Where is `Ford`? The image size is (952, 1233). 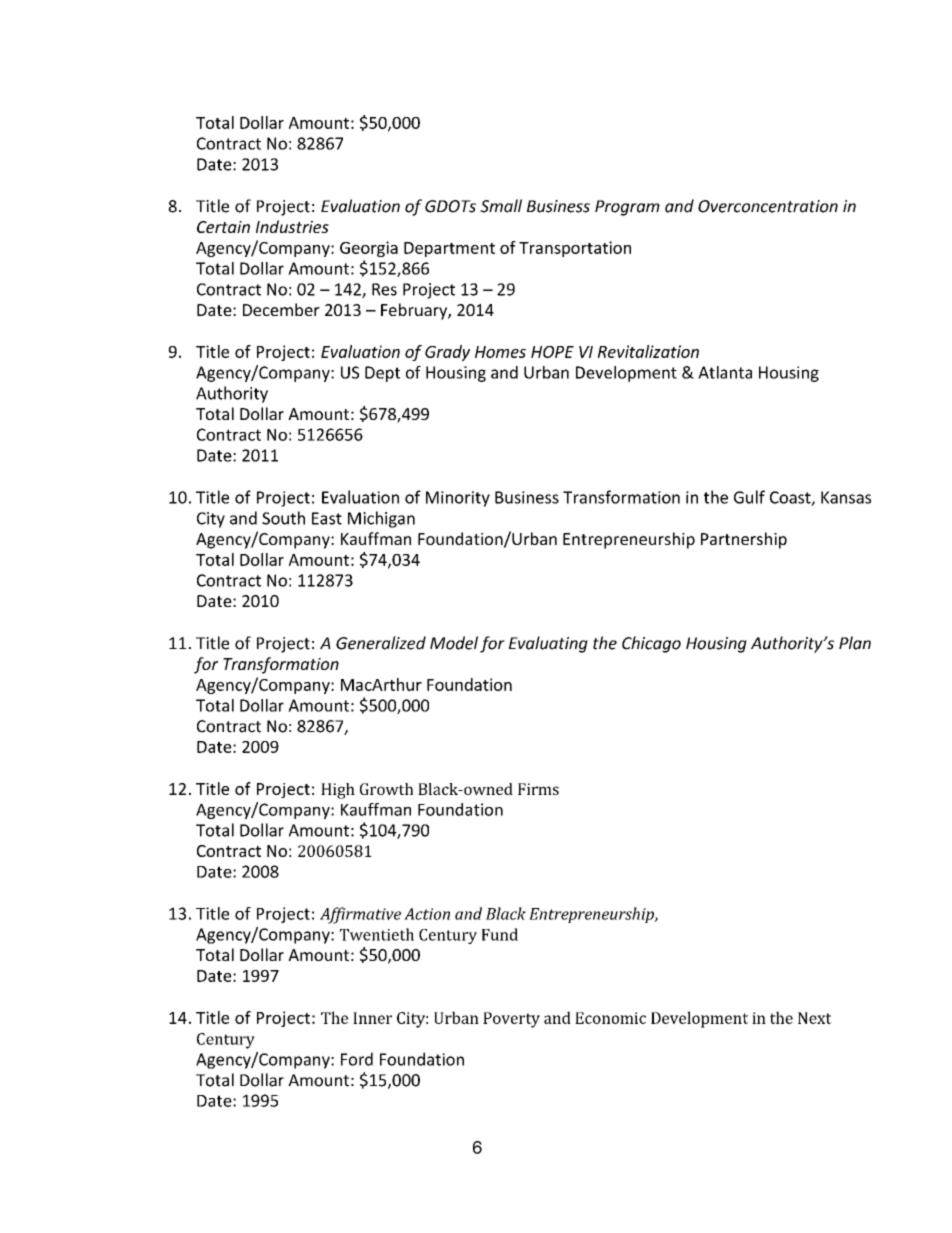 Ford is located at coordinates (357, 1059).
